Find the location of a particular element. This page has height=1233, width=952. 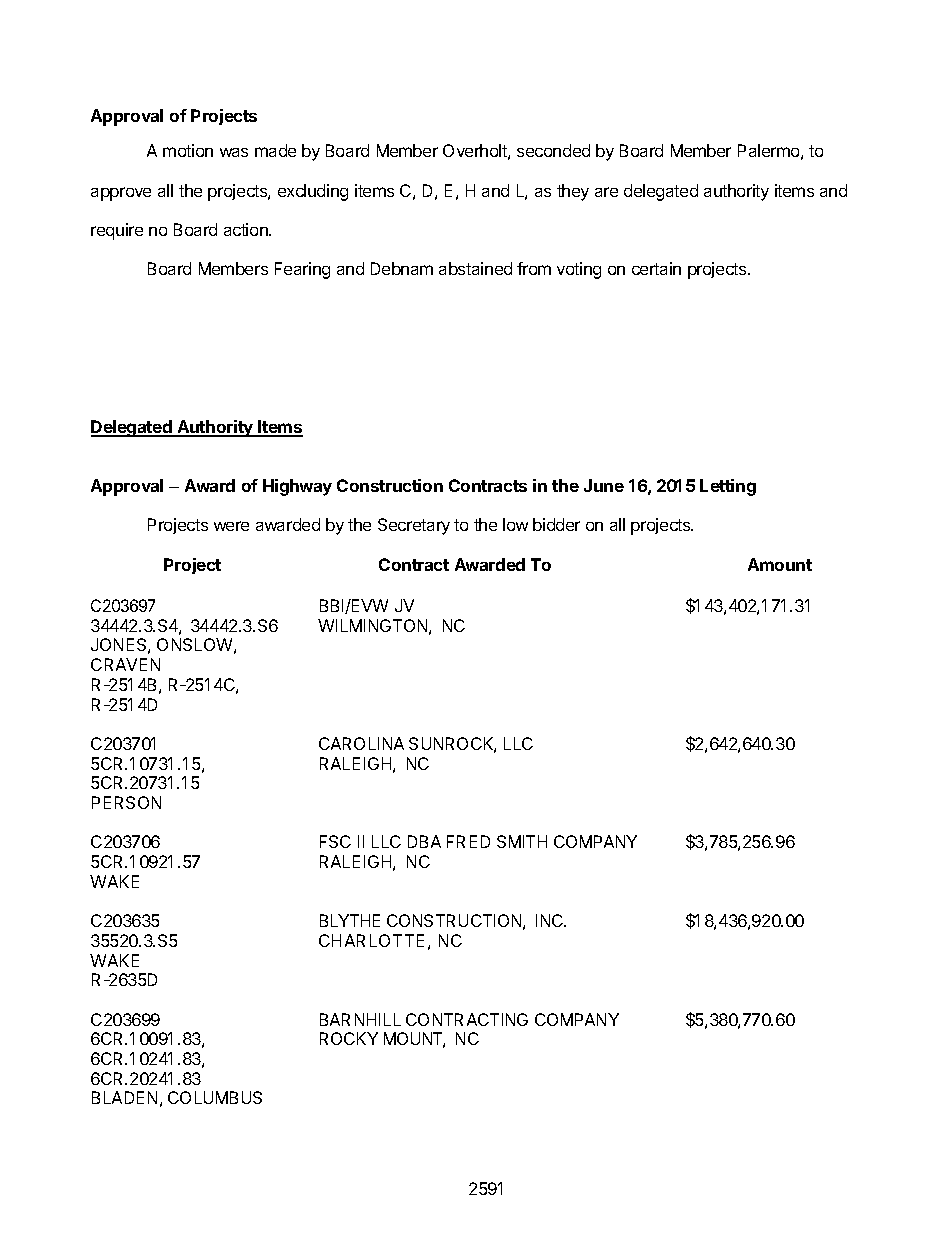

are is located at coordinates (606, 192).
